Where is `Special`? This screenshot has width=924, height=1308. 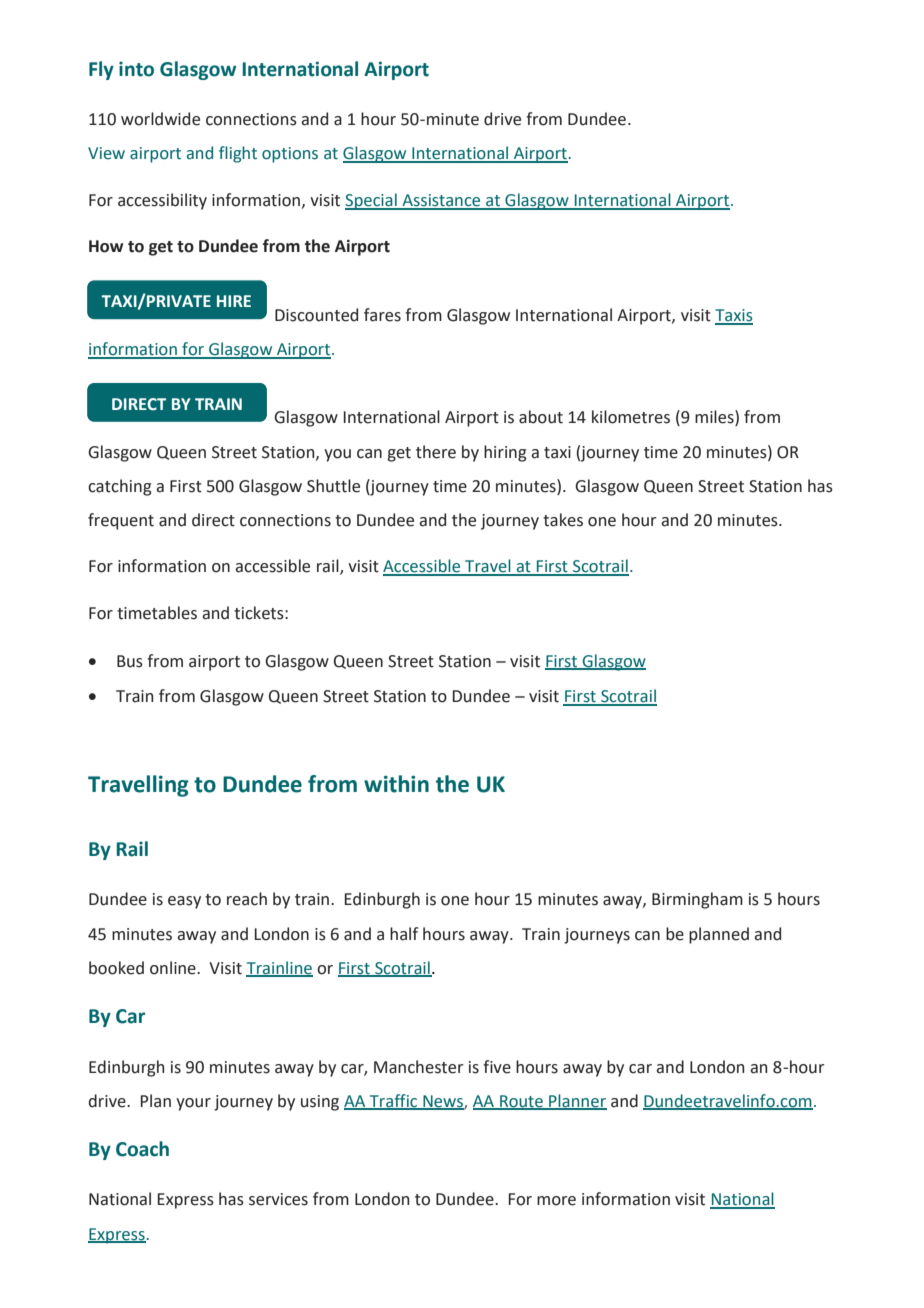 Special is located at coordinates (372, 201).
